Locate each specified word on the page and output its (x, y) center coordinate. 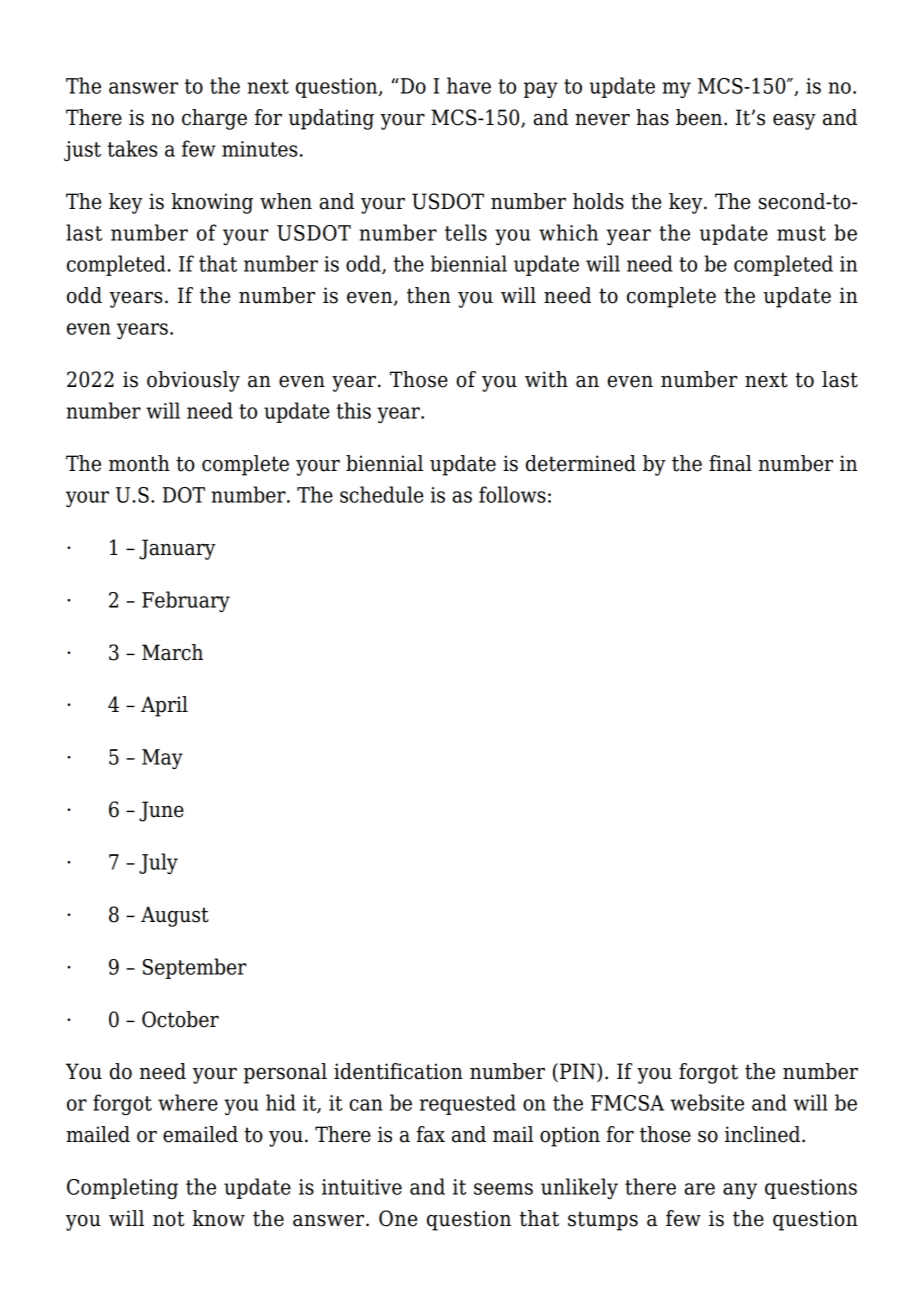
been (700, 117)
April (164, 706)
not (168, 1219)
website (707, 1102)
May (162, 759)
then (429, 295)
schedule (382, 494)
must (801, 233)
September (195, 968)
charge (214, 119)
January (177, 549)
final (730, 463)
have (469, 85)
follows (512, 494)
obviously (193, 381)
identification (398, 1071)
